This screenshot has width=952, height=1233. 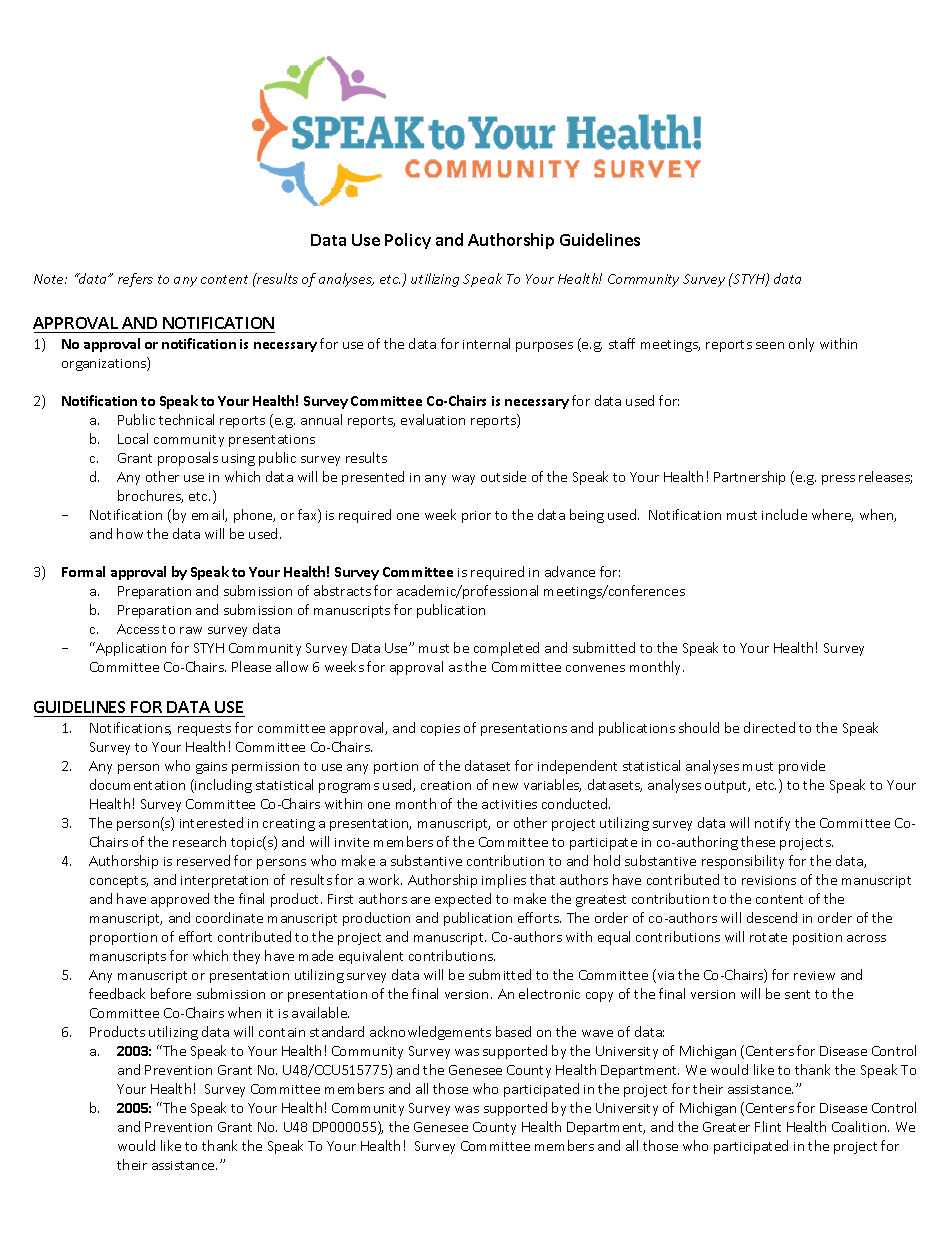 I want to click on acknowledgements, so click(x=430, y=1033).
